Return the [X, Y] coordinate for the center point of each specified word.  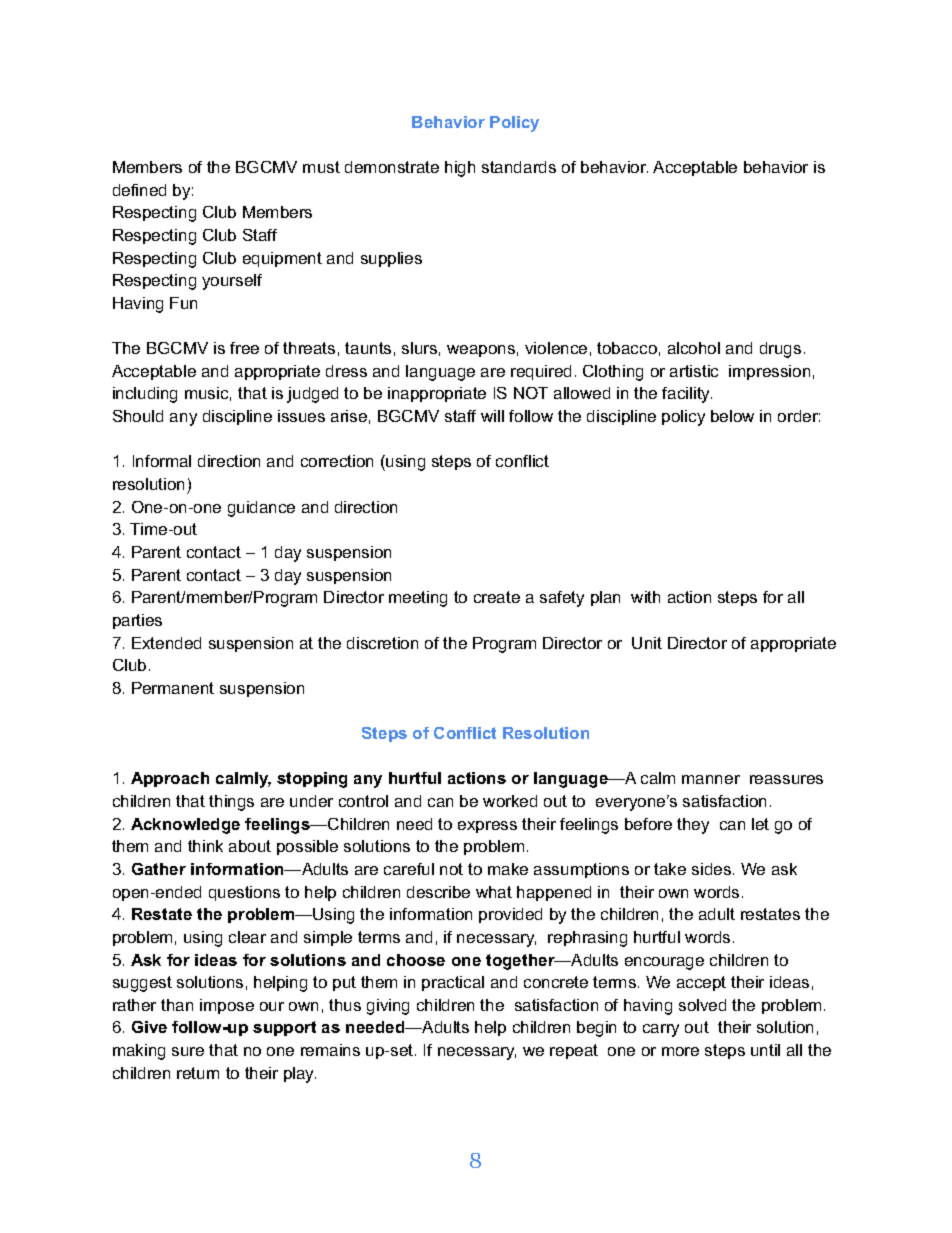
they [693, 826]
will [492, 416]
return [198, 1073]
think [205, 846]
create [497, 597]
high [460, 169]
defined [139, 190]
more [680, 1051]
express [487, 827]
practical [453, 983]
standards [519, 167]
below [732, 416]
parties [137, 621]
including [145, 395]
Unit [647, 643]
